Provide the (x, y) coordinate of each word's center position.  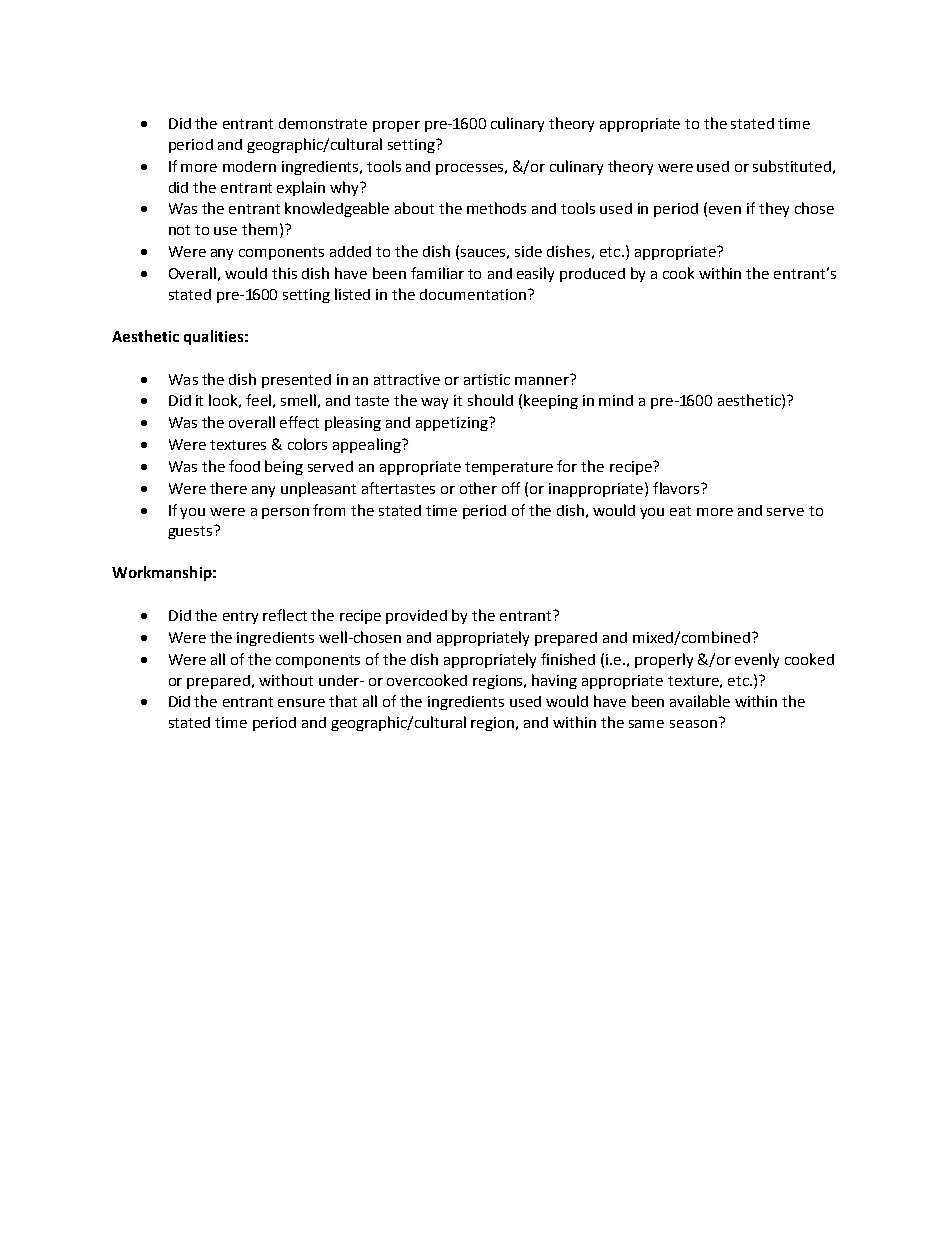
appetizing (453, 424)
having (554, 681)
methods (496, 208)
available (700, 701)
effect (299, 422)
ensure (301, 703)
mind (616, 400)
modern (249, 166)
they (774, 209)
